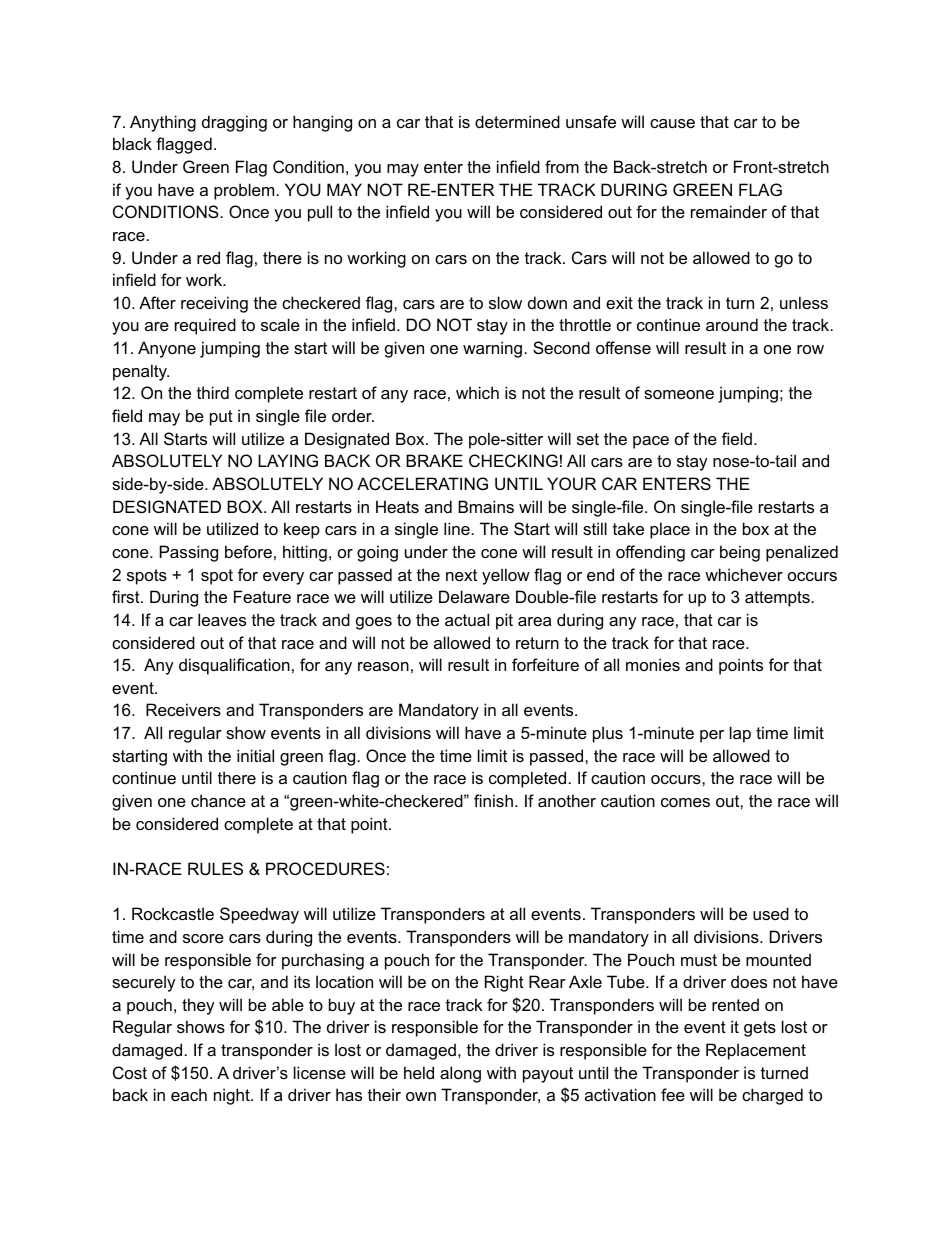 The image size is (952, 1233). Describe the element at coordinates (492, 349) in the screenshot. I see `warning` at that location.
